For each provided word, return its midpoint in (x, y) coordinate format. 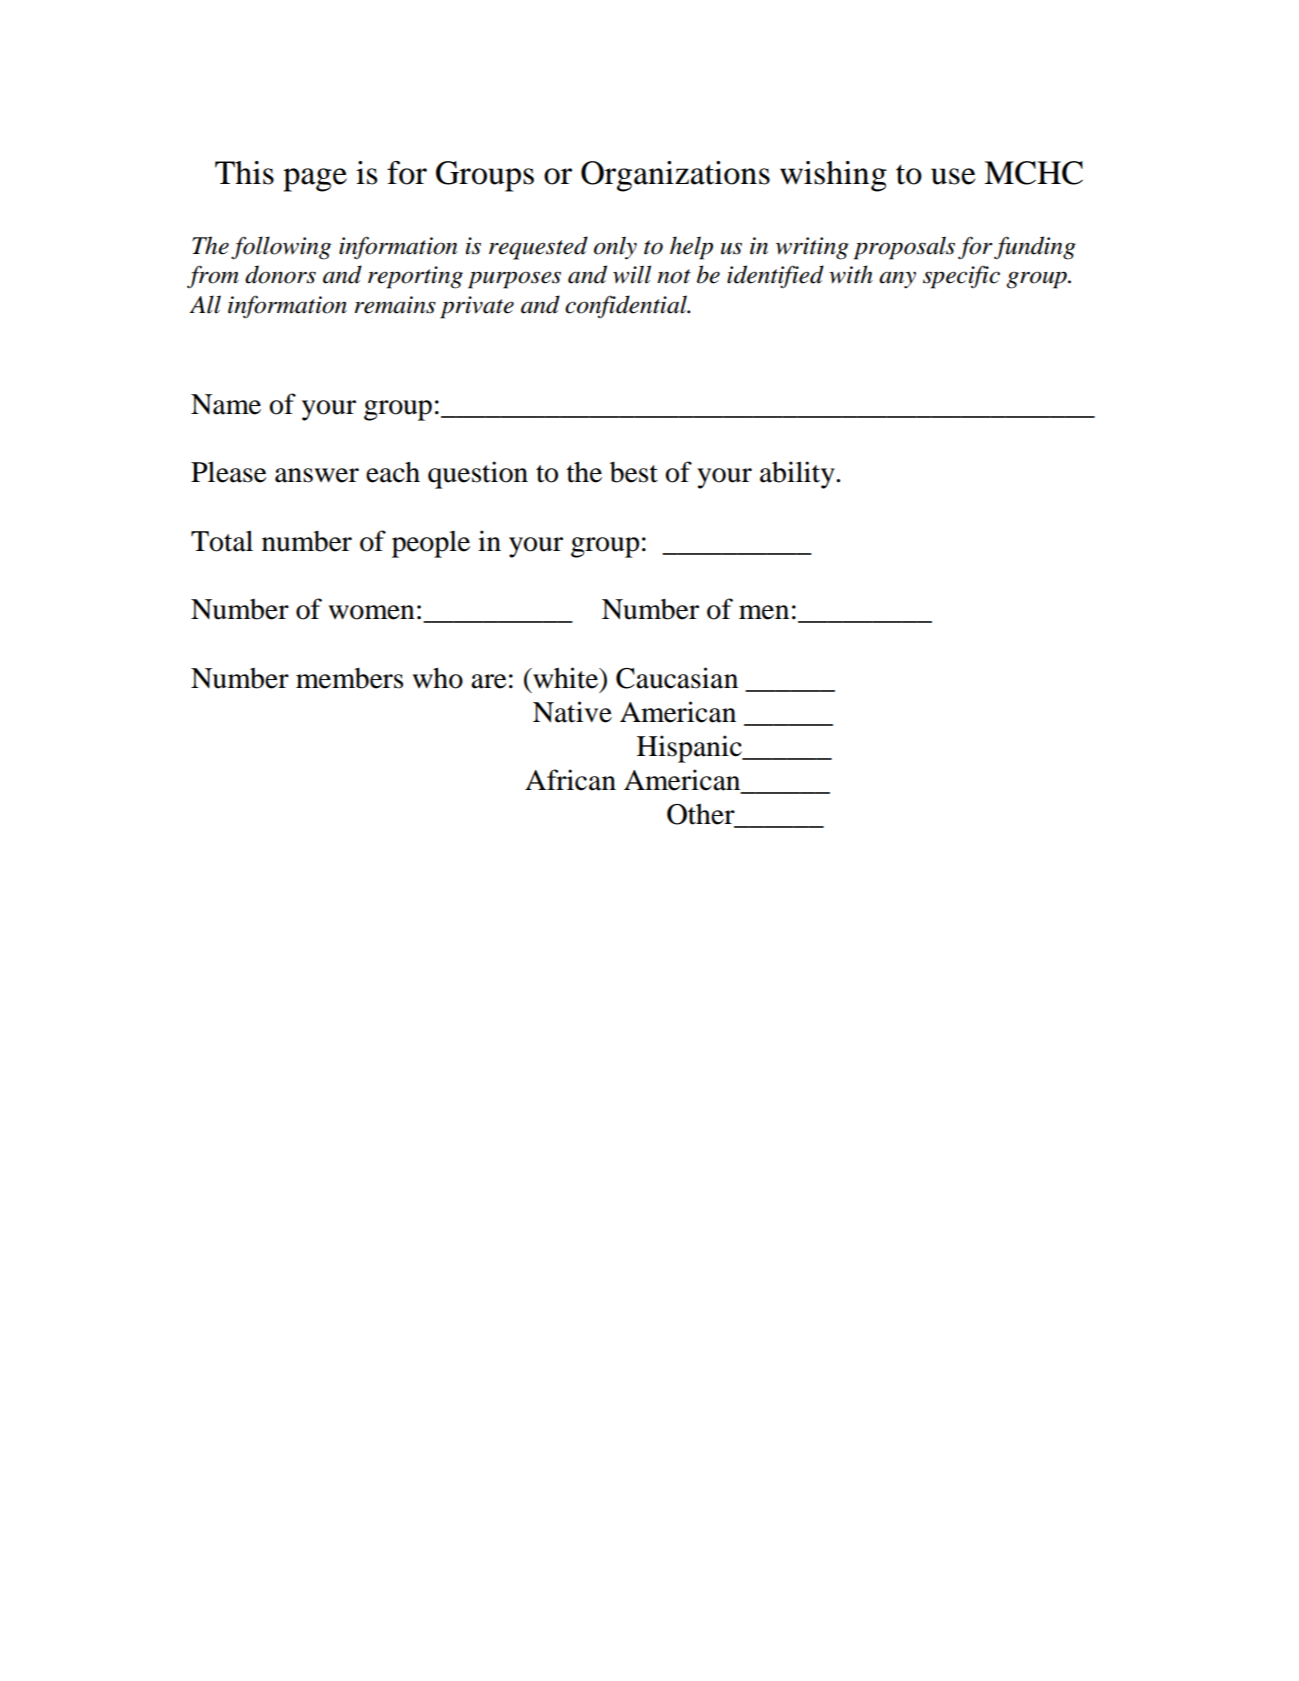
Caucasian (677, 678)
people (431, 544)
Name (226, 404)
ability (798, 475)
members (349, 678)
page (315, 180)
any (897, 280)
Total (222, 541)
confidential (627, 306)
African (570, 780)
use (953, 176)
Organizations (675, 176)
